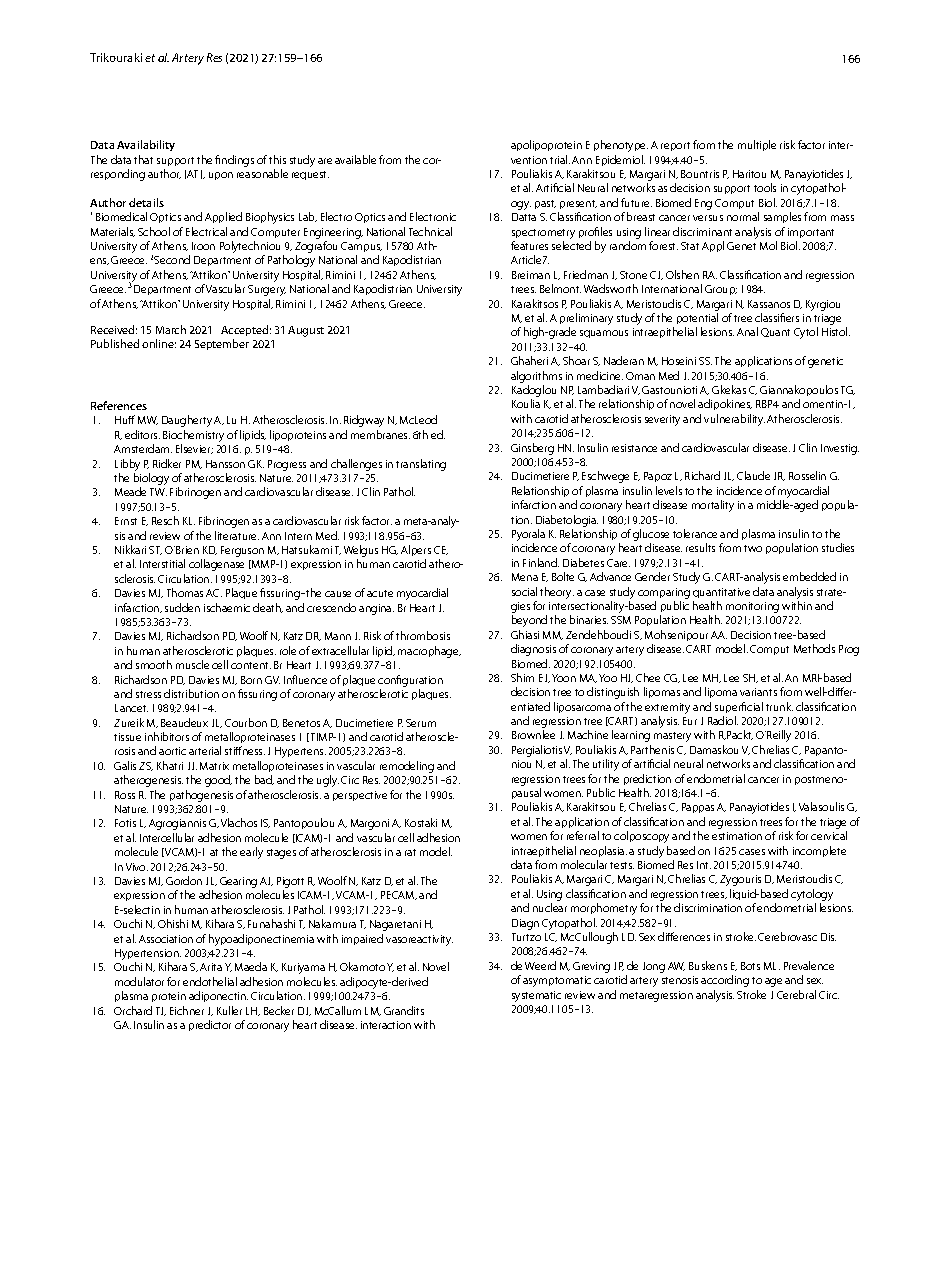 Image resolution: width=952 pixels, height=1265 pixels. I want to click on tools, so click(765, 187).
